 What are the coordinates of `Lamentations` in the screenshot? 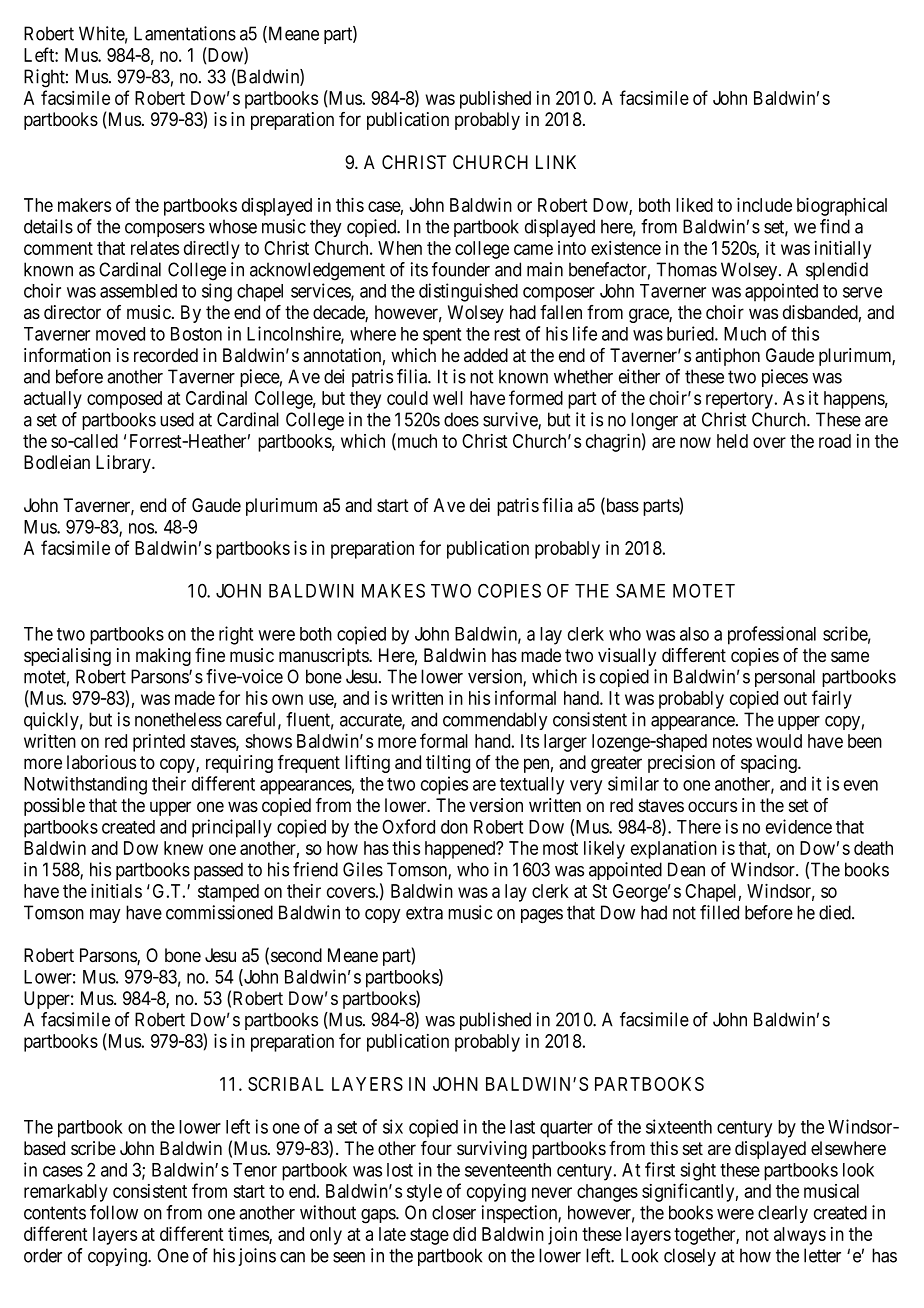 It's located at (185, 33).
